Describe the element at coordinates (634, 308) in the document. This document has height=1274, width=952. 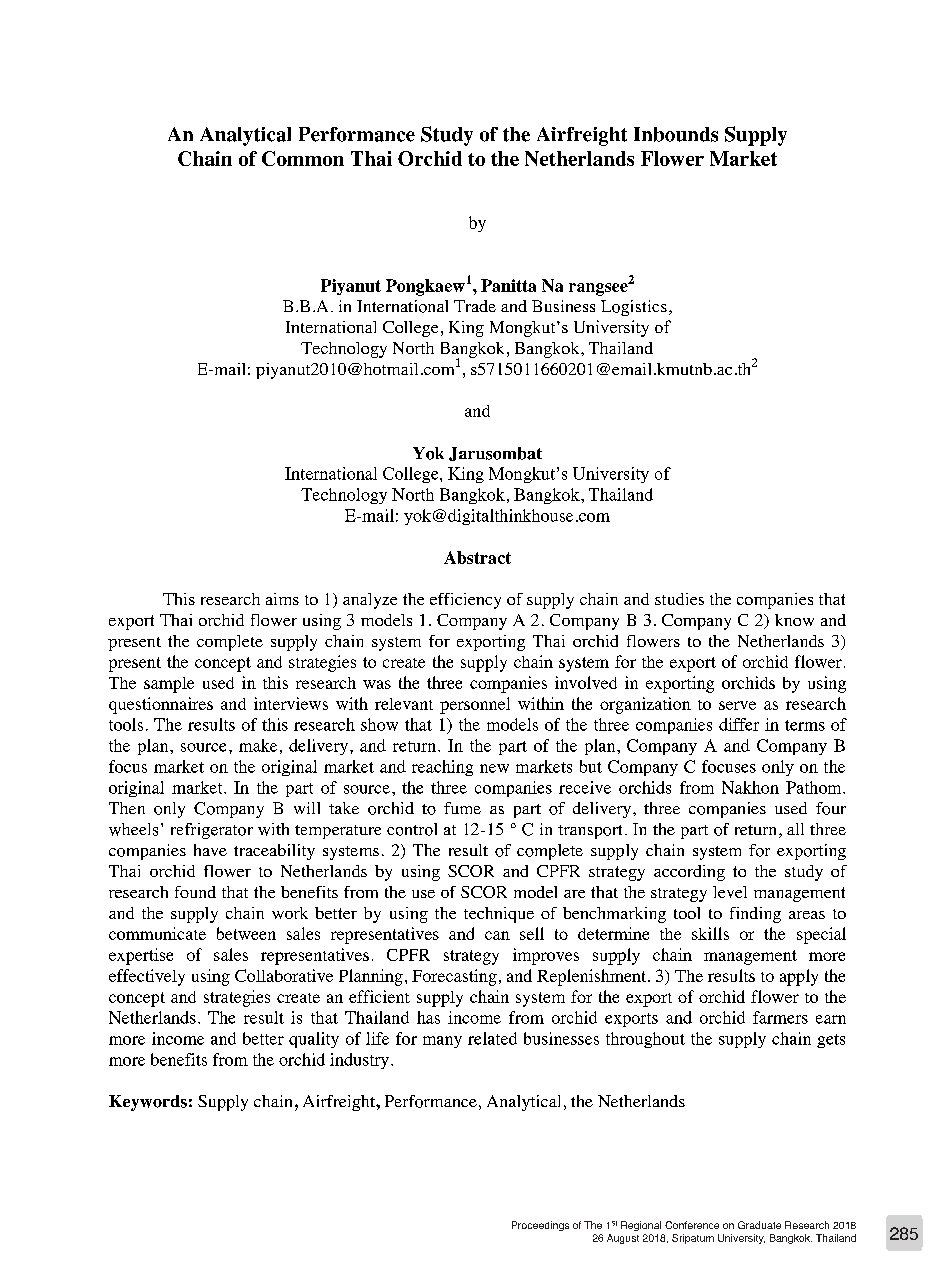
I see `Logistics` at that location.
